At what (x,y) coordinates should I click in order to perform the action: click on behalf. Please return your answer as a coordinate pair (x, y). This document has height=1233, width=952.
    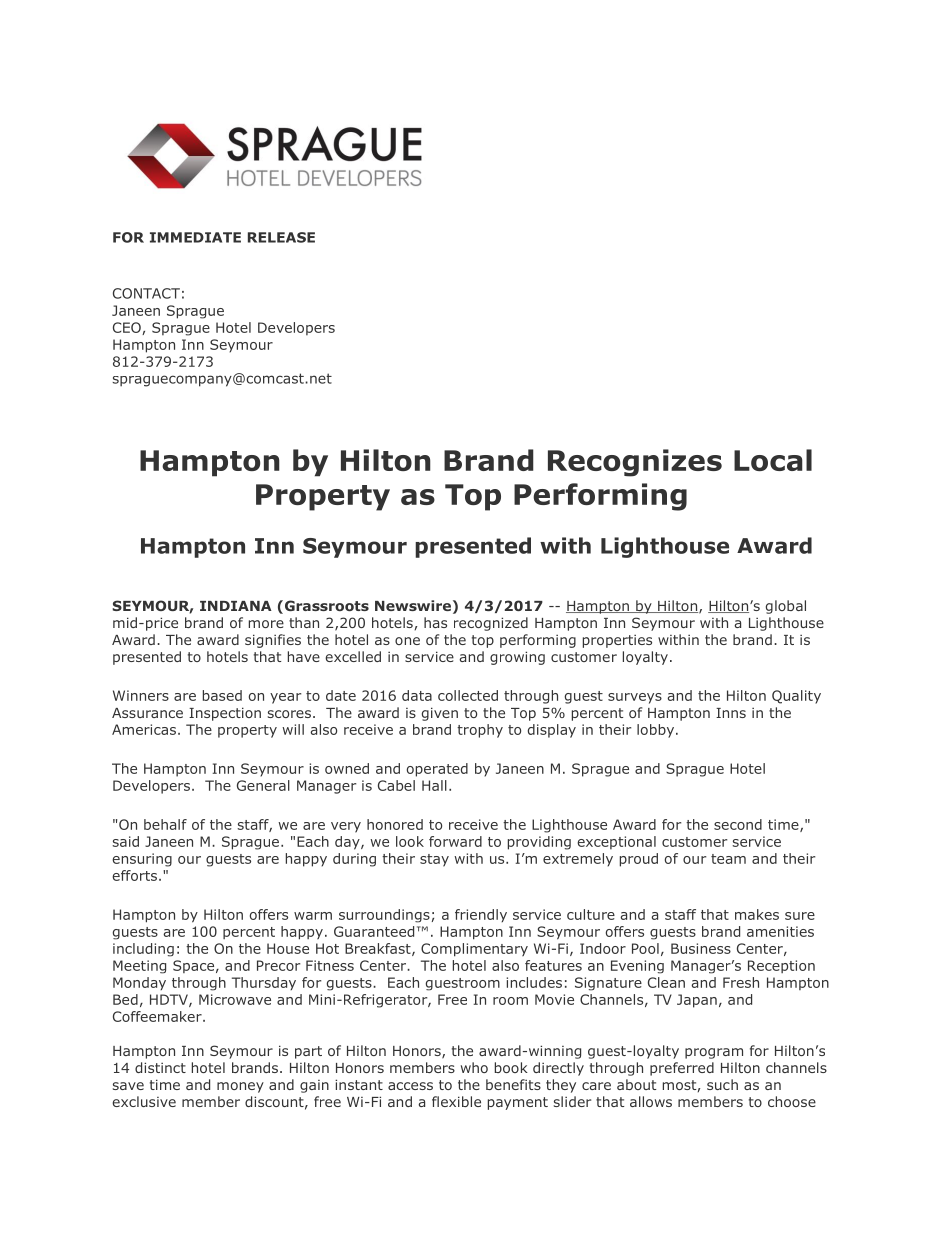
    Looking at the image, I should click on (165, 824).
